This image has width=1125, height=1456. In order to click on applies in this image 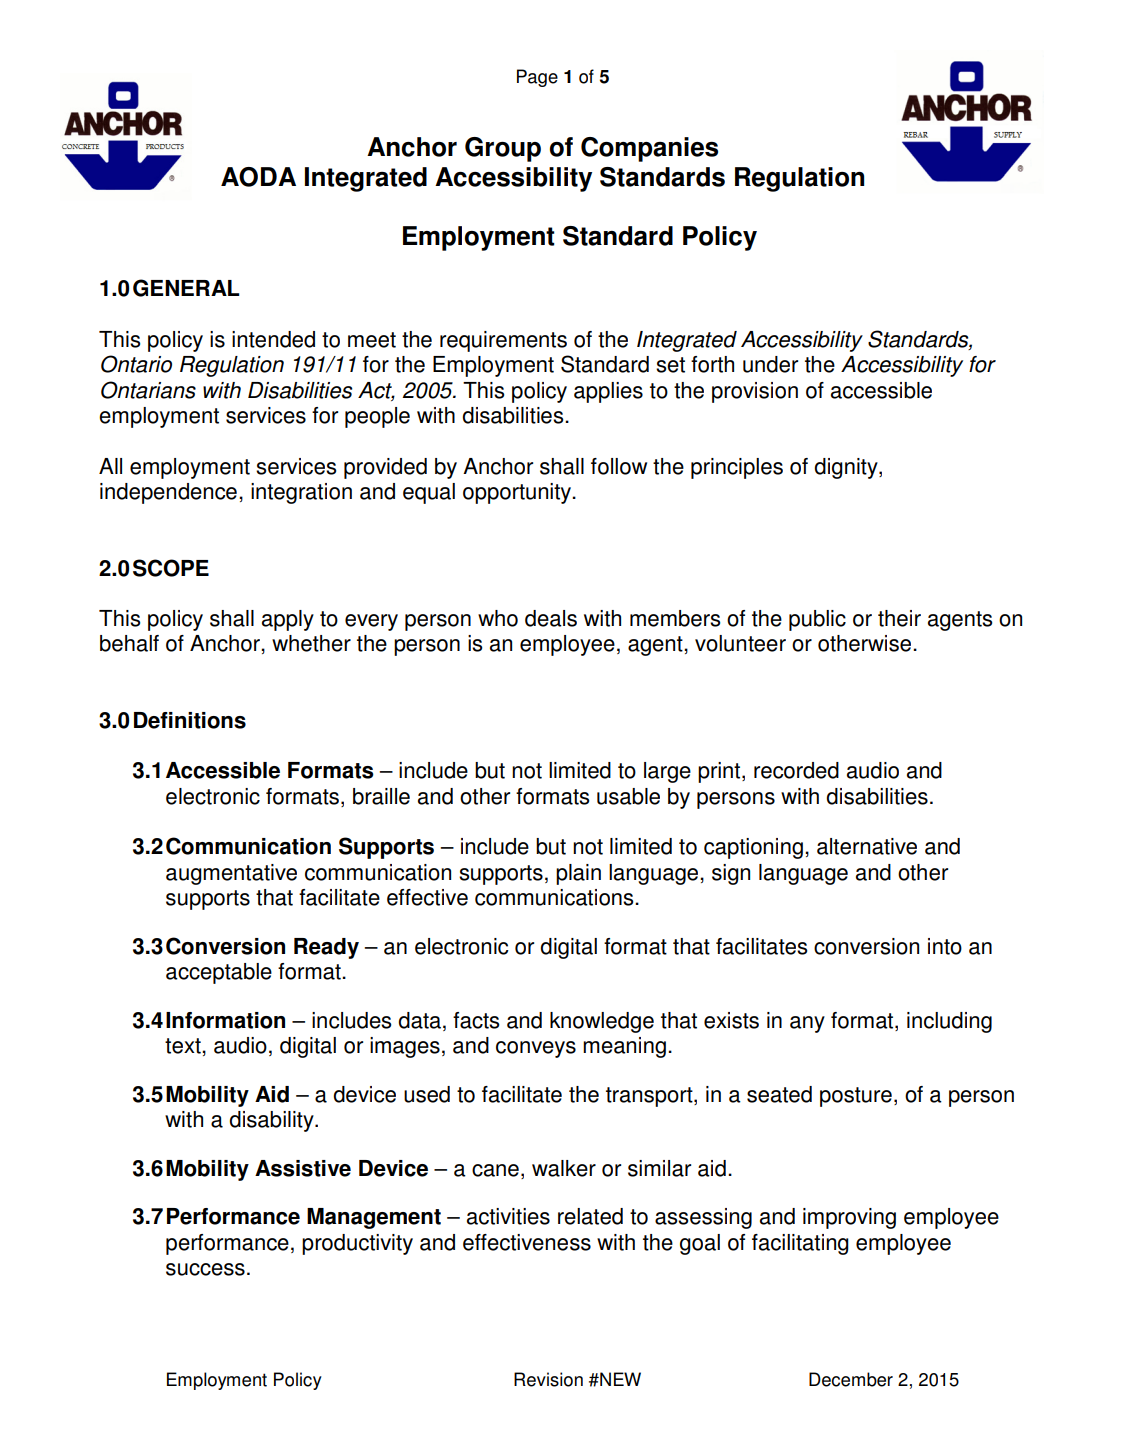, I will do `click(608, 392)`.
